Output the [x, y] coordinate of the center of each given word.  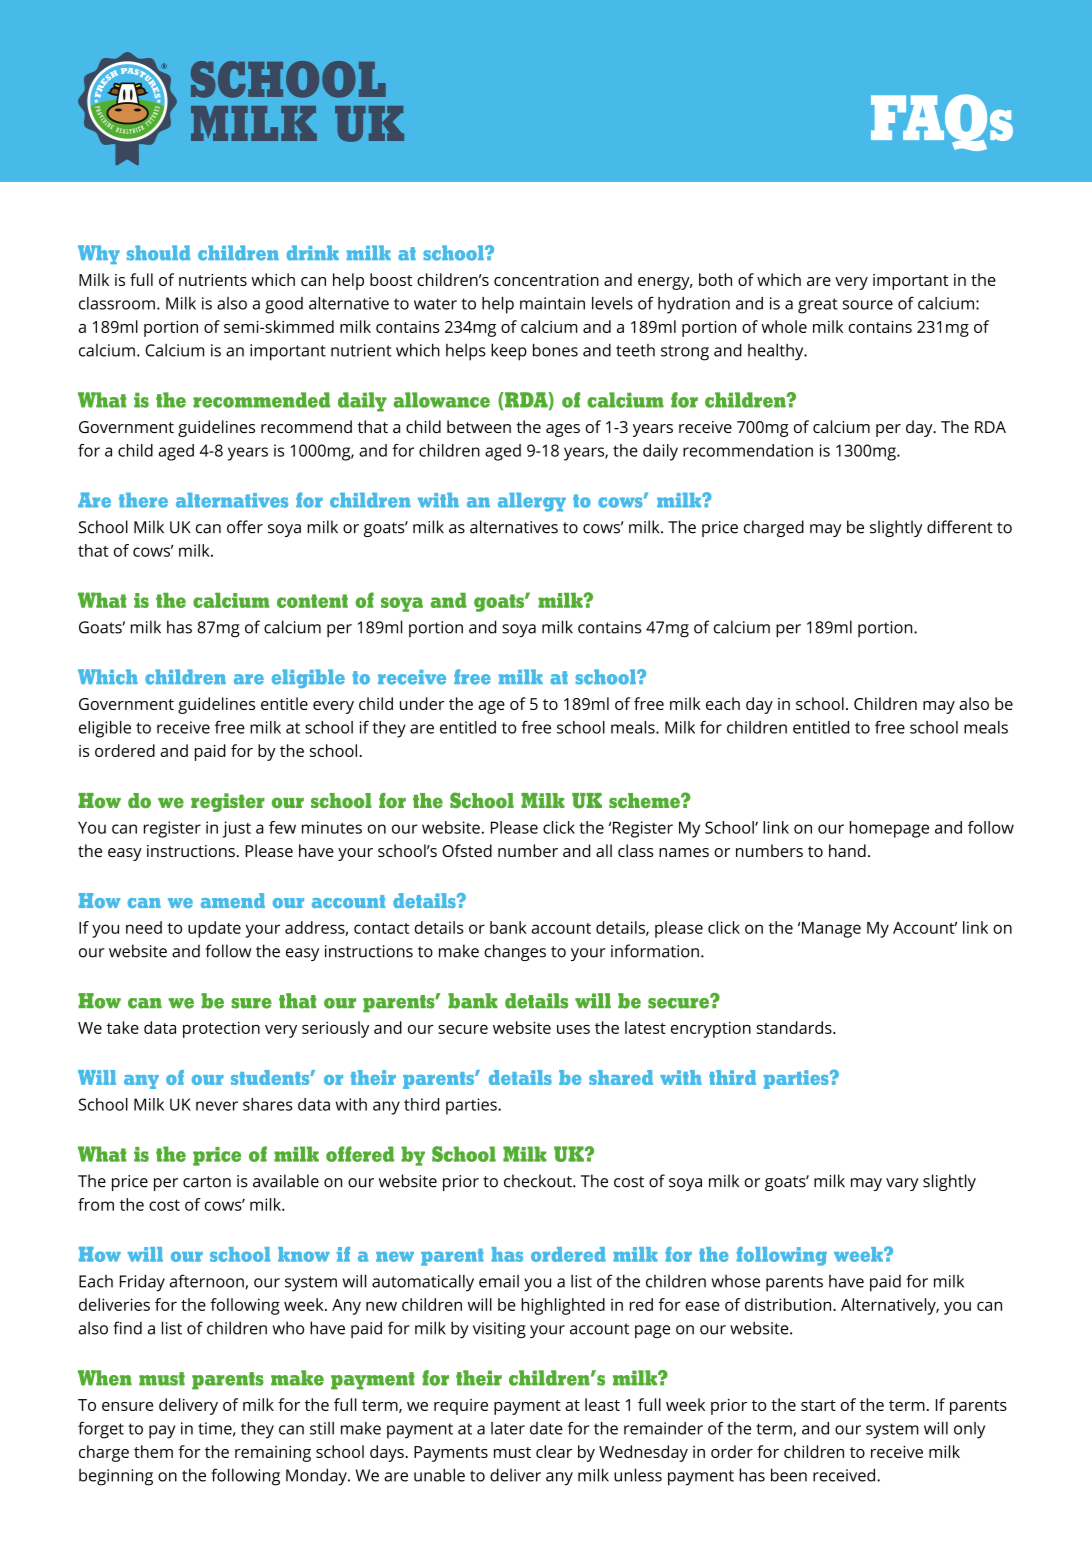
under [422, 703]
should [158, 253]
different [960, 527]
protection [221, 1029]
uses [573, 1029]
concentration [546, 280]
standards [795, 1027]
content [312, 601]
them [153, 1451]
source [868, 305]
